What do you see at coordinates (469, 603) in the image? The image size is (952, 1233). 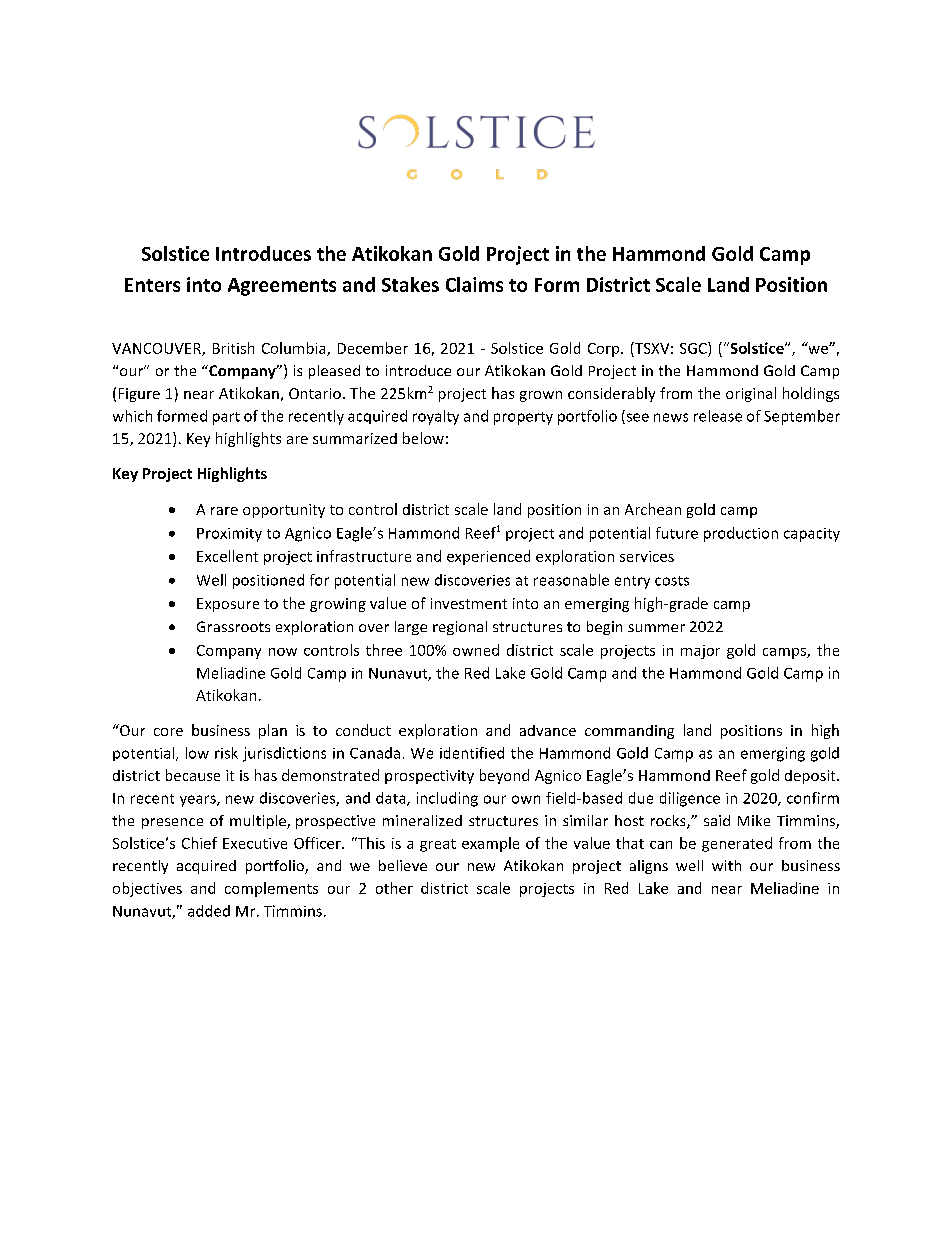 I see `investment` at bounding box center [469, 603].
